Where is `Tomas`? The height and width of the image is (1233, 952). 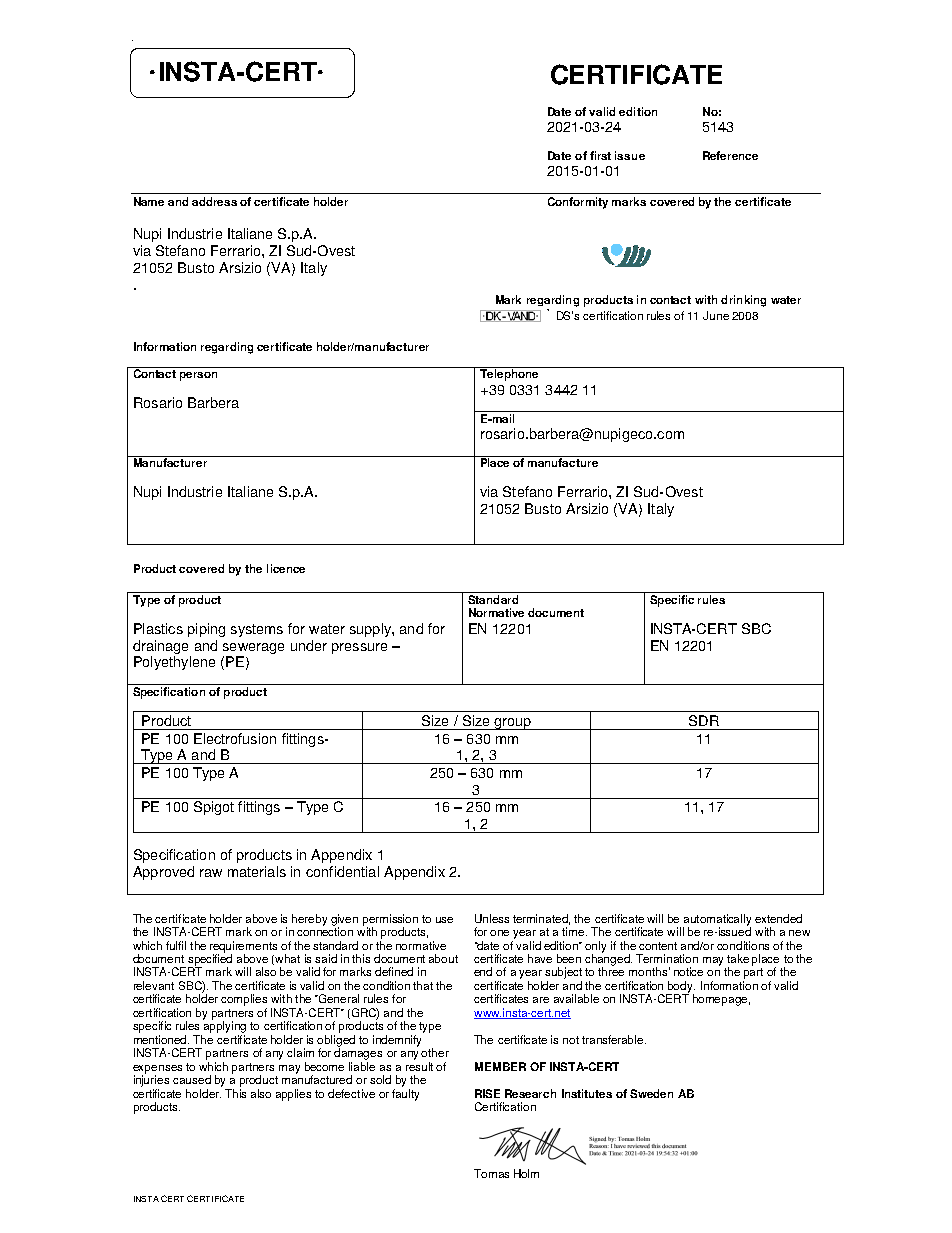
Tomas is located at coordinates (491, 1173).
